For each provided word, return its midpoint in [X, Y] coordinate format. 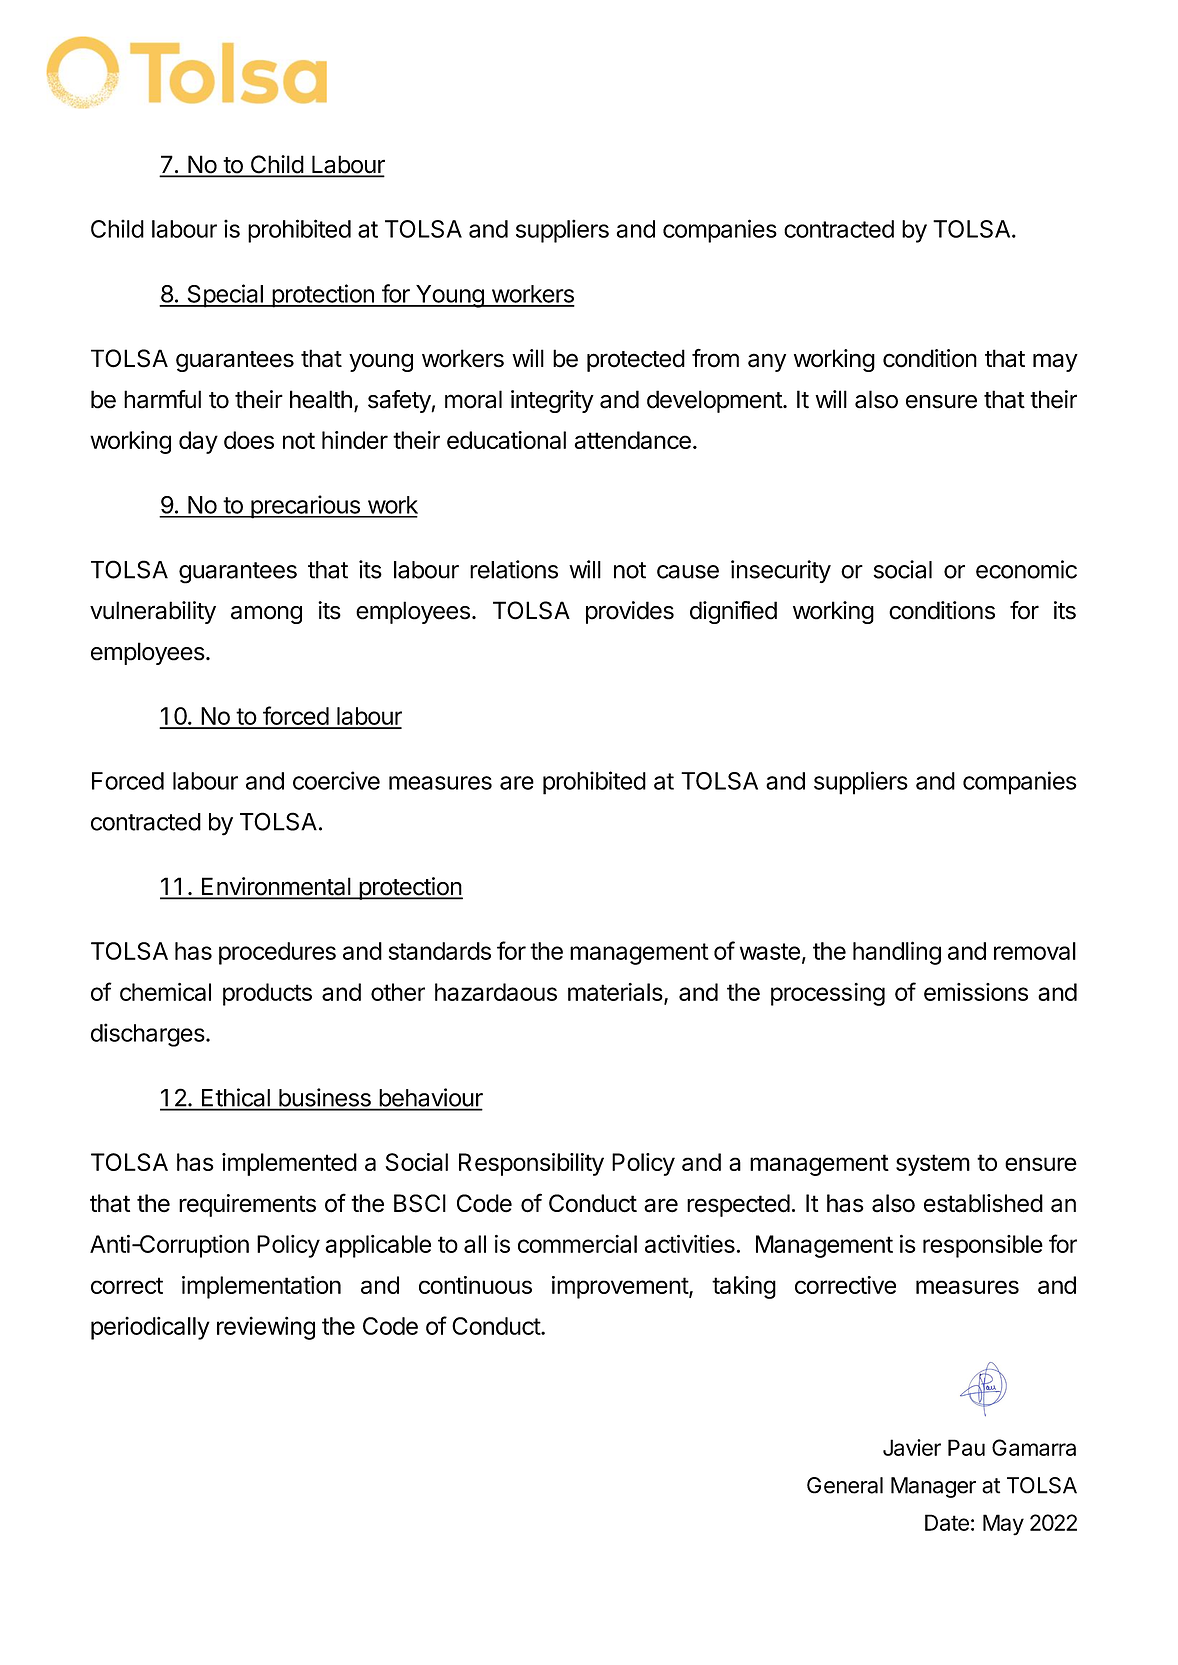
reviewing [266, 1328]
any [767, 362]
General [845, 1485]
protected [636, 360]
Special [225, 296]
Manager [933, 1487]
